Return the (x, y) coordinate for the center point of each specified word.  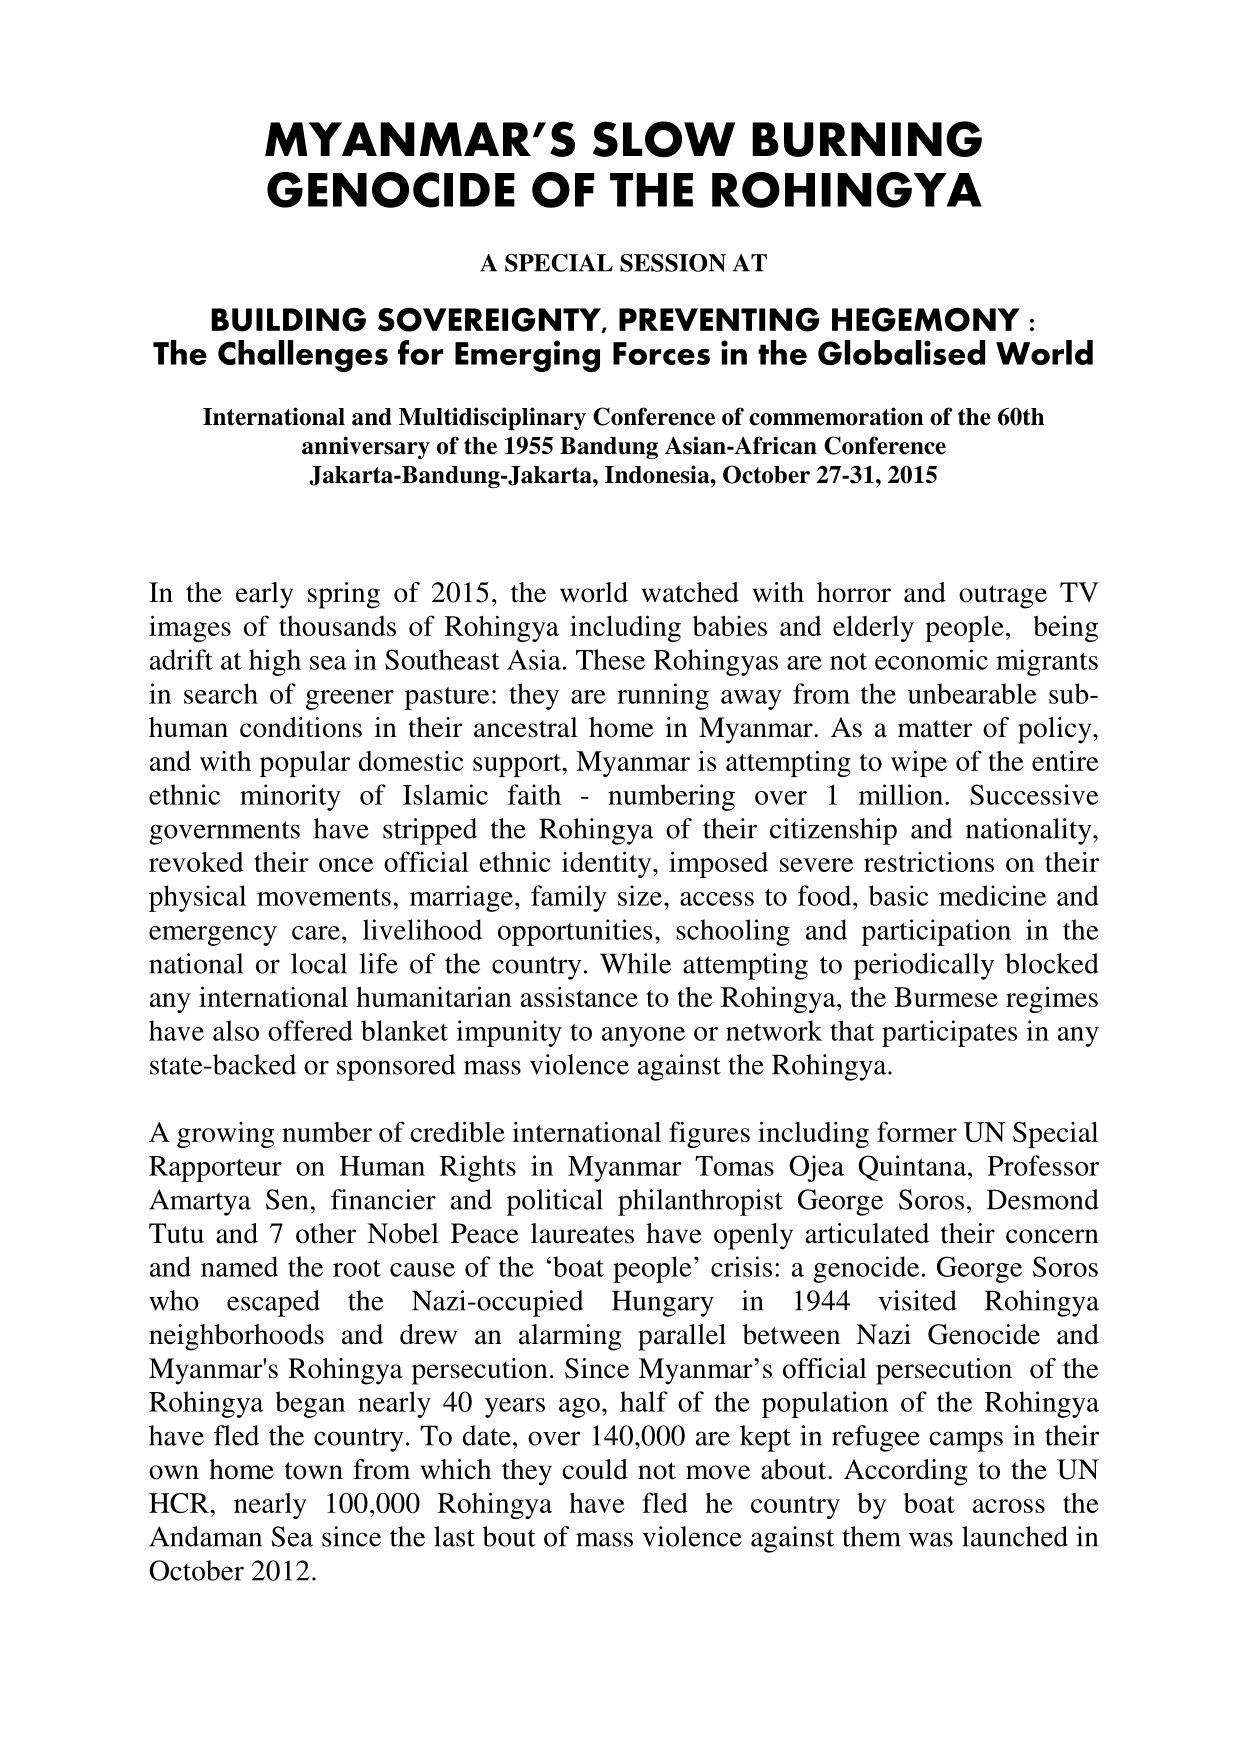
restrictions (929, 861)
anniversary (366, 447)
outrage (1003, 597)
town (314, 1471)
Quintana (913, 1168)
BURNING (867, 139)
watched (690, 592)
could (595, 1469)
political (555, 1202)
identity (608, 864)
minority (290, 797)
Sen (287, 1199)
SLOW (664, 139)
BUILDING (289, 319)
